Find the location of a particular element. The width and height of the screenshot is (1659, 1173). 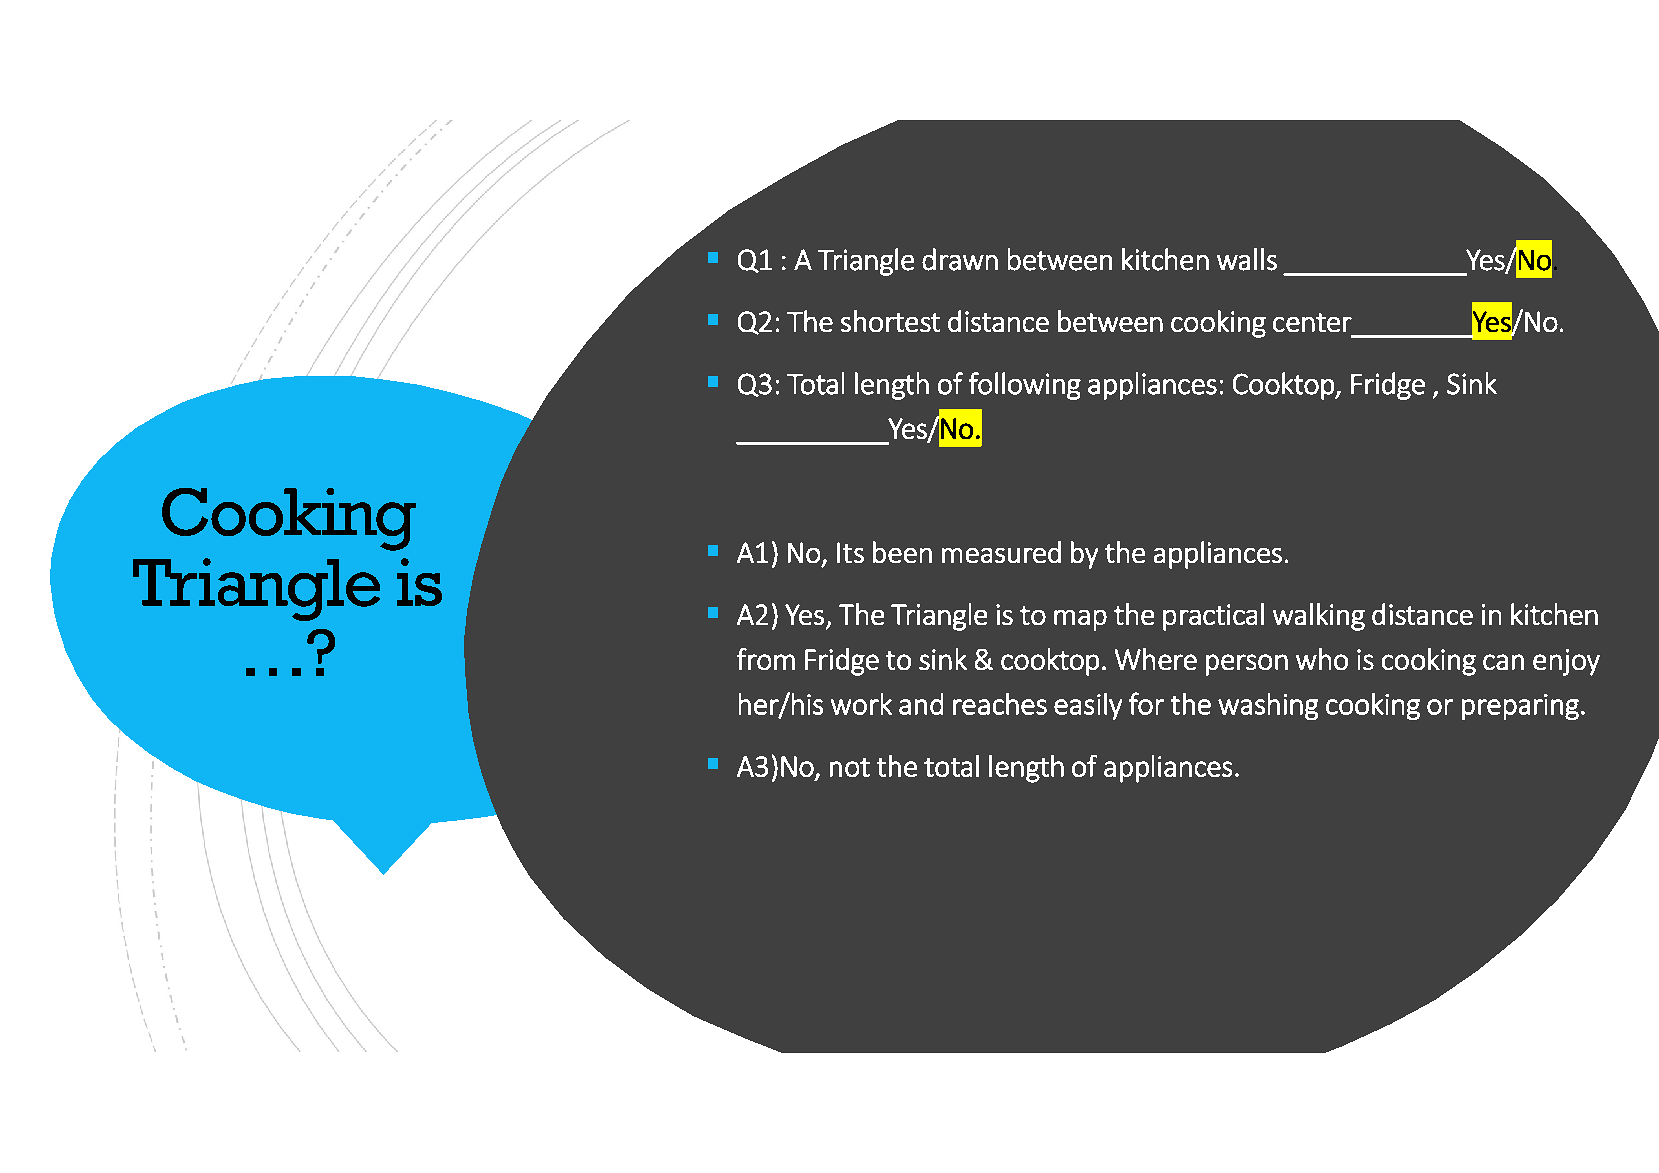

Its is located at coordinates (850, 552).
